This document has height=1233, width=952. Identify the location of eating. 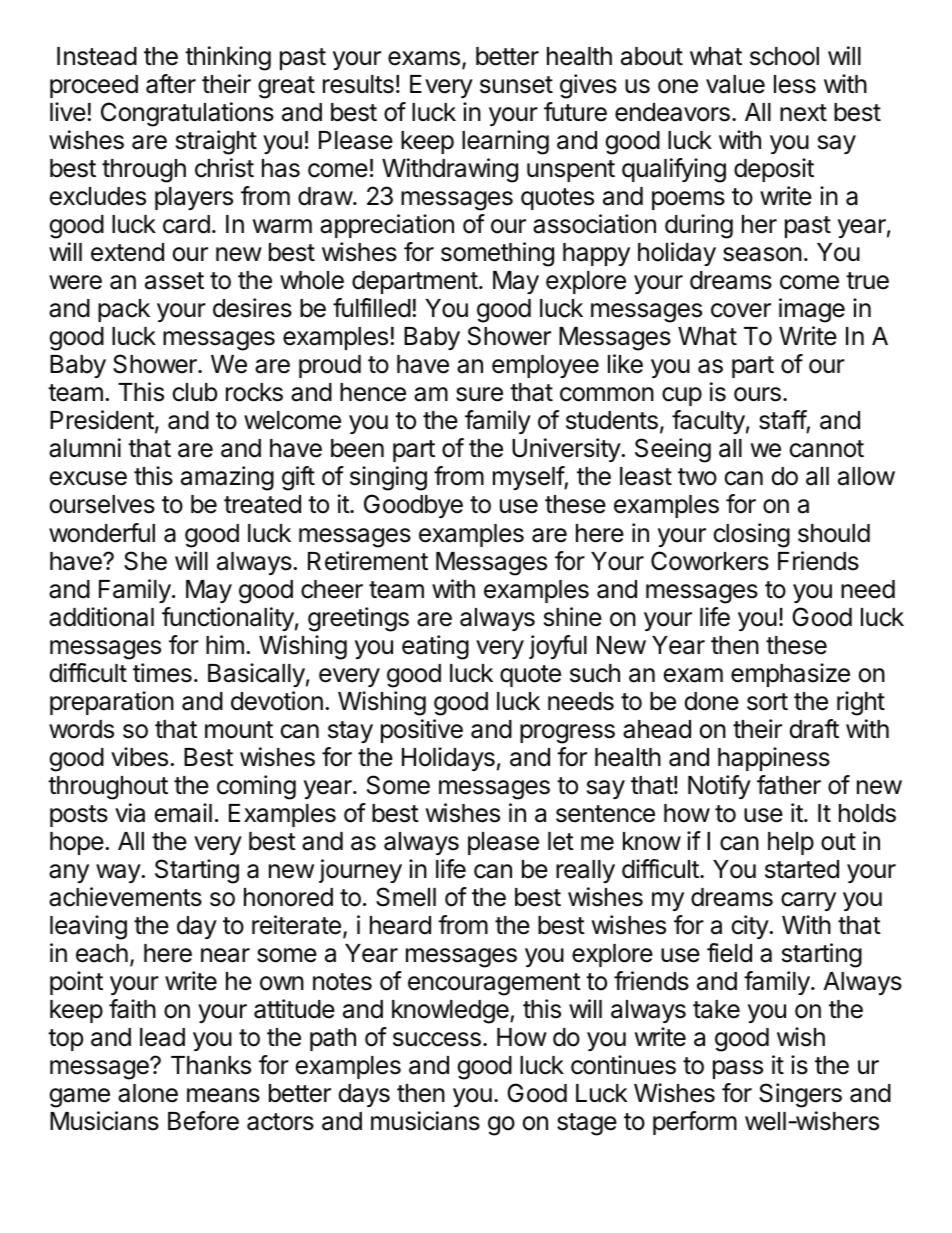
(435, 647).
